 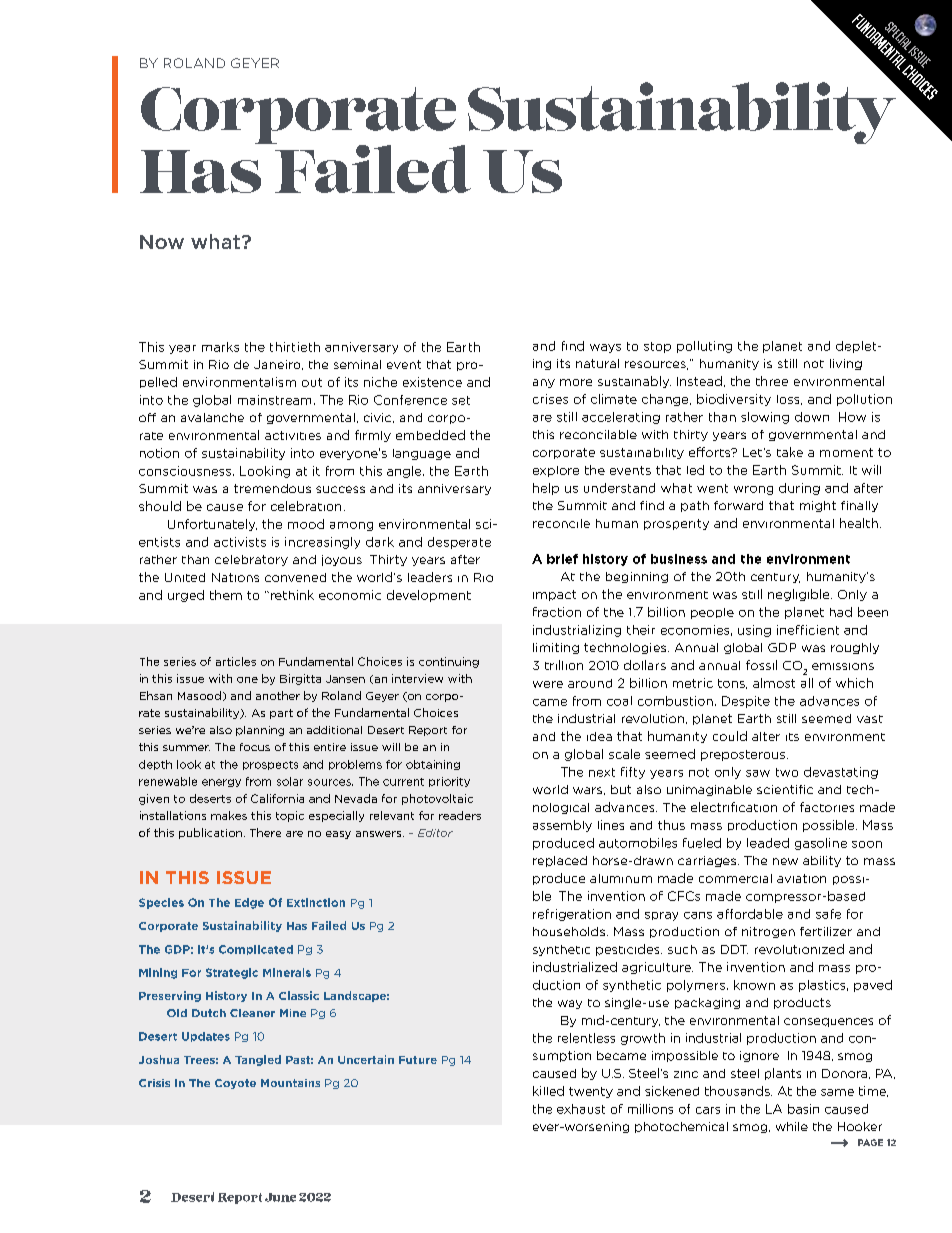 What do you see at coordinates (792, 1126) in the screenshot?
I see `while` at bounding box center [792, 1126].
